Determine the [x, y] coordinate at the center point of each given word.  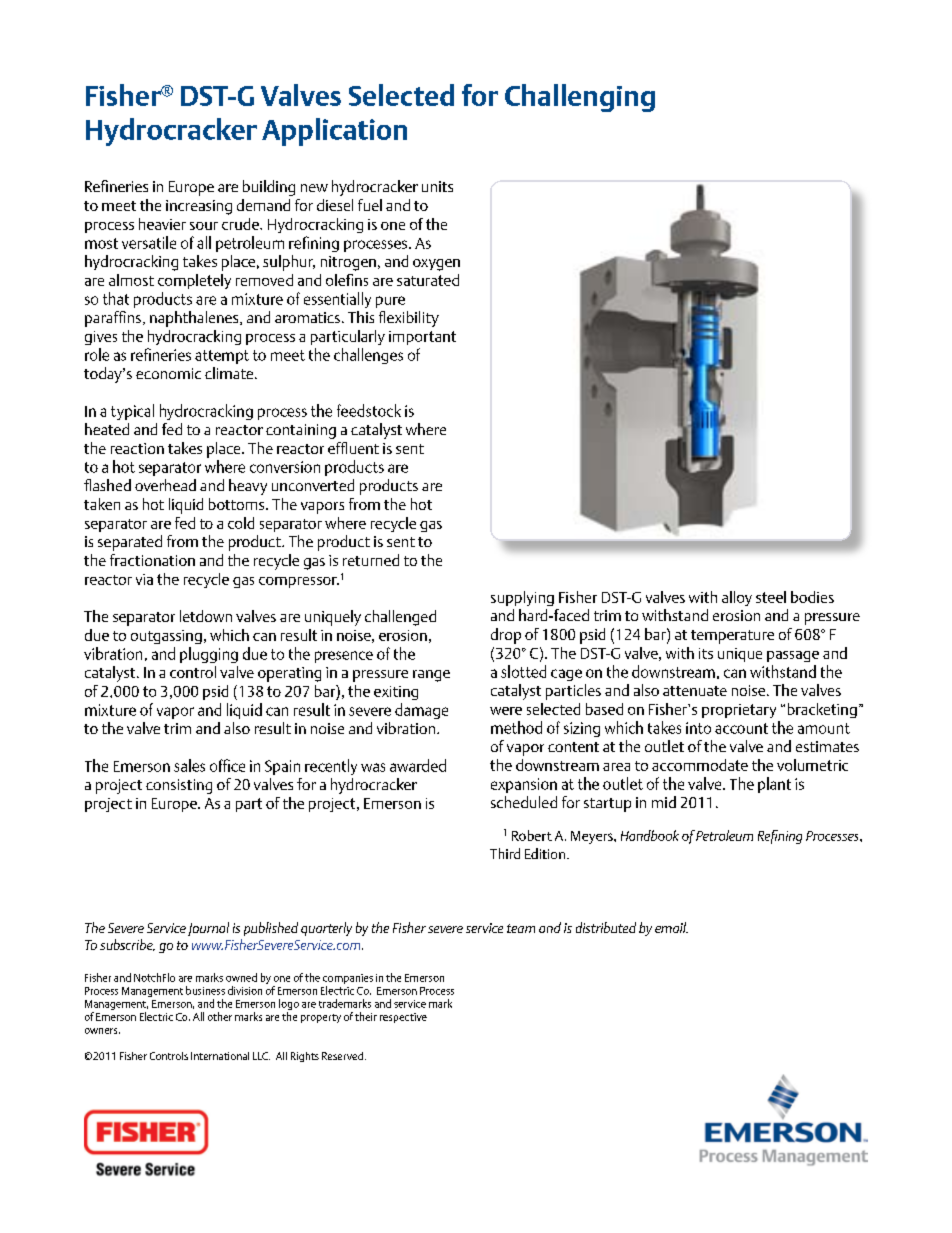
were [506, 711]
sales [189, 765]
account [741, 728]
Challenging [580, 98]
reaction [137, 448]
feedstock [369, 410]
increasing [199, 207]
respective [403, 1018]
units [437, 186]
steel [771, 597]
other [220, 1016]
